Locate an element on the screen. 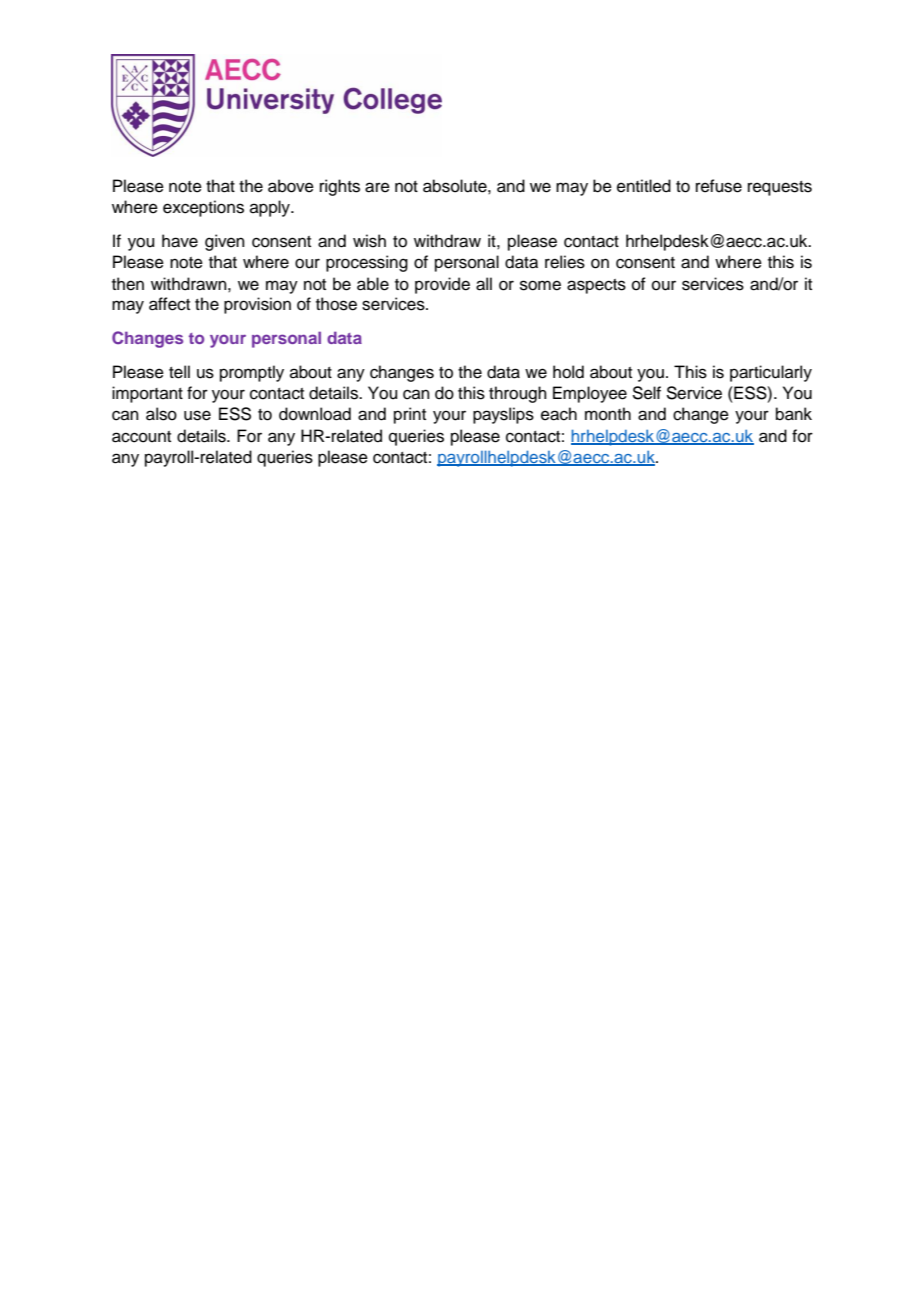 This screenshot has height=1308, width=924. refuse is located at coordinates (719, 186).
